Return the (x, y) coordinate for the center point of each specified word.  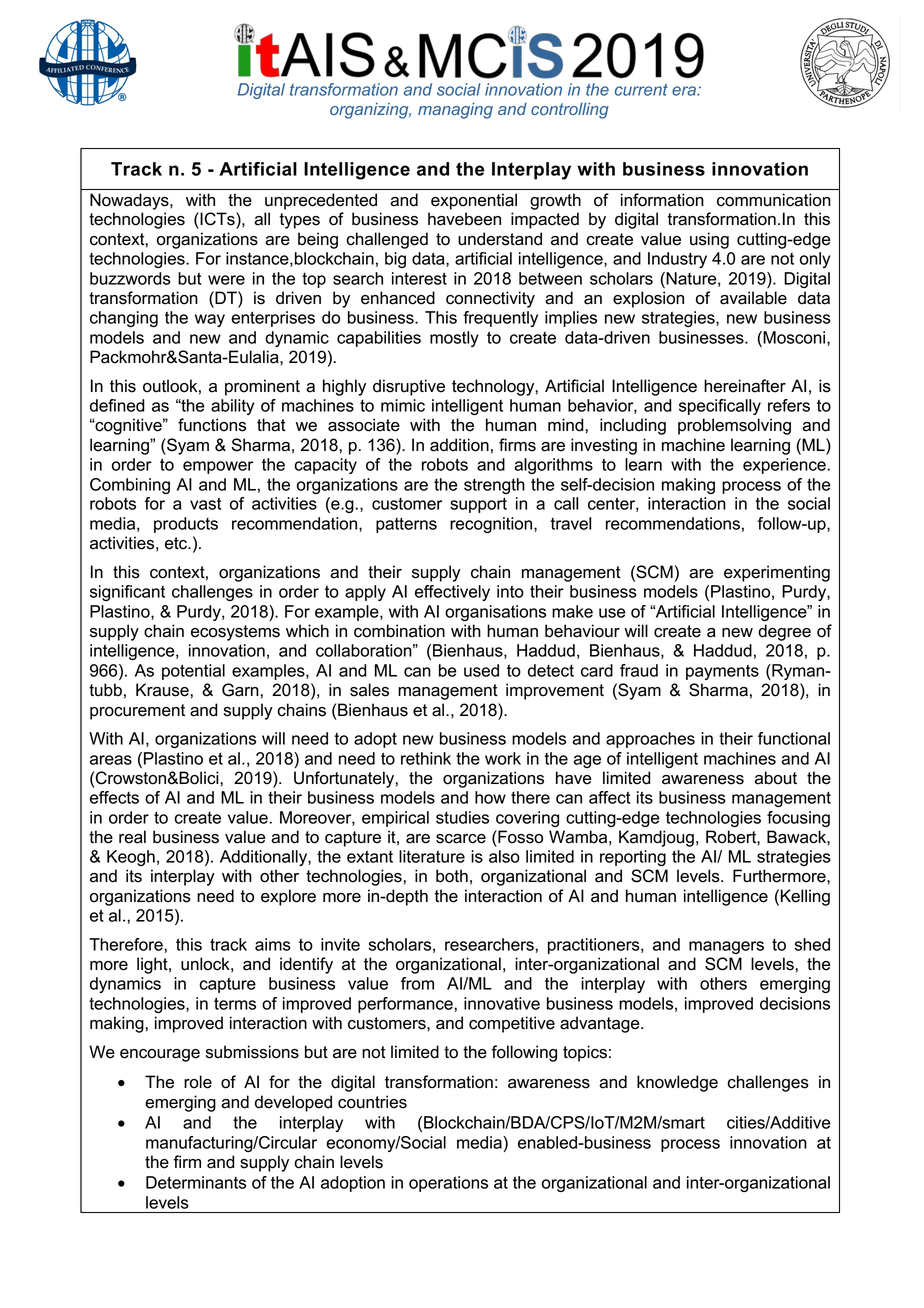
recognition (492, 525)
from (417, 983)
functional (794, 738)
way (210, 320)
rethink (426, 758)
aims (273, 944)
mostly (454, 339)
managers (726, 947)
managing (455, 111)
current (641, 90)
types (299, 221)
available (753, 298)
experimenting (777, 573)
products (186, 525)
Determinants (196, 1182)
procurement (137, 712)
